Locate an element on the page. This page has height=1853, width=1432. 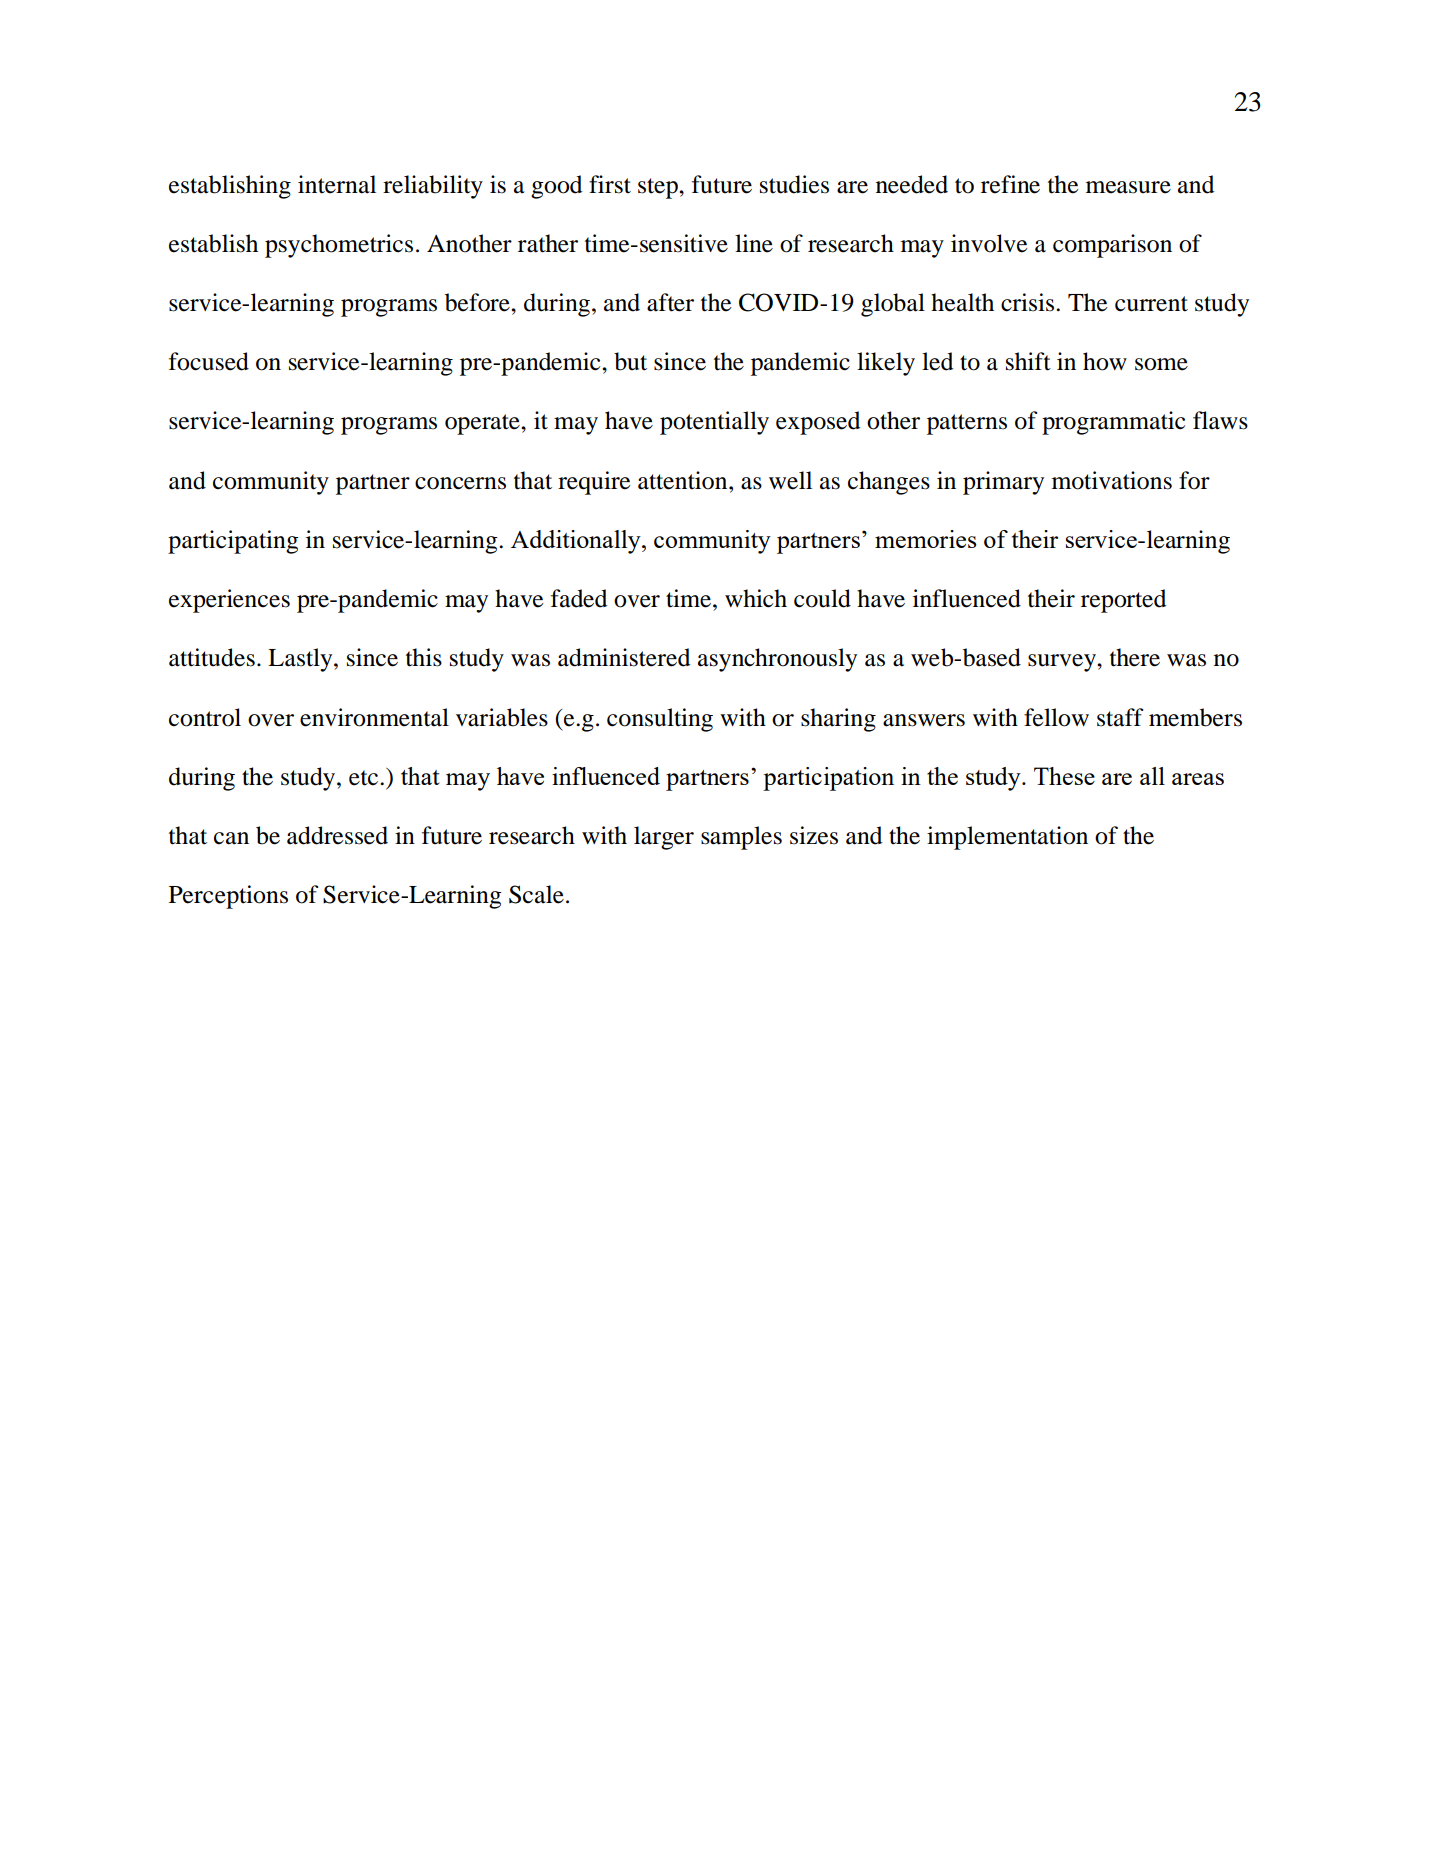
internal is located at coordinates (337, 184).
